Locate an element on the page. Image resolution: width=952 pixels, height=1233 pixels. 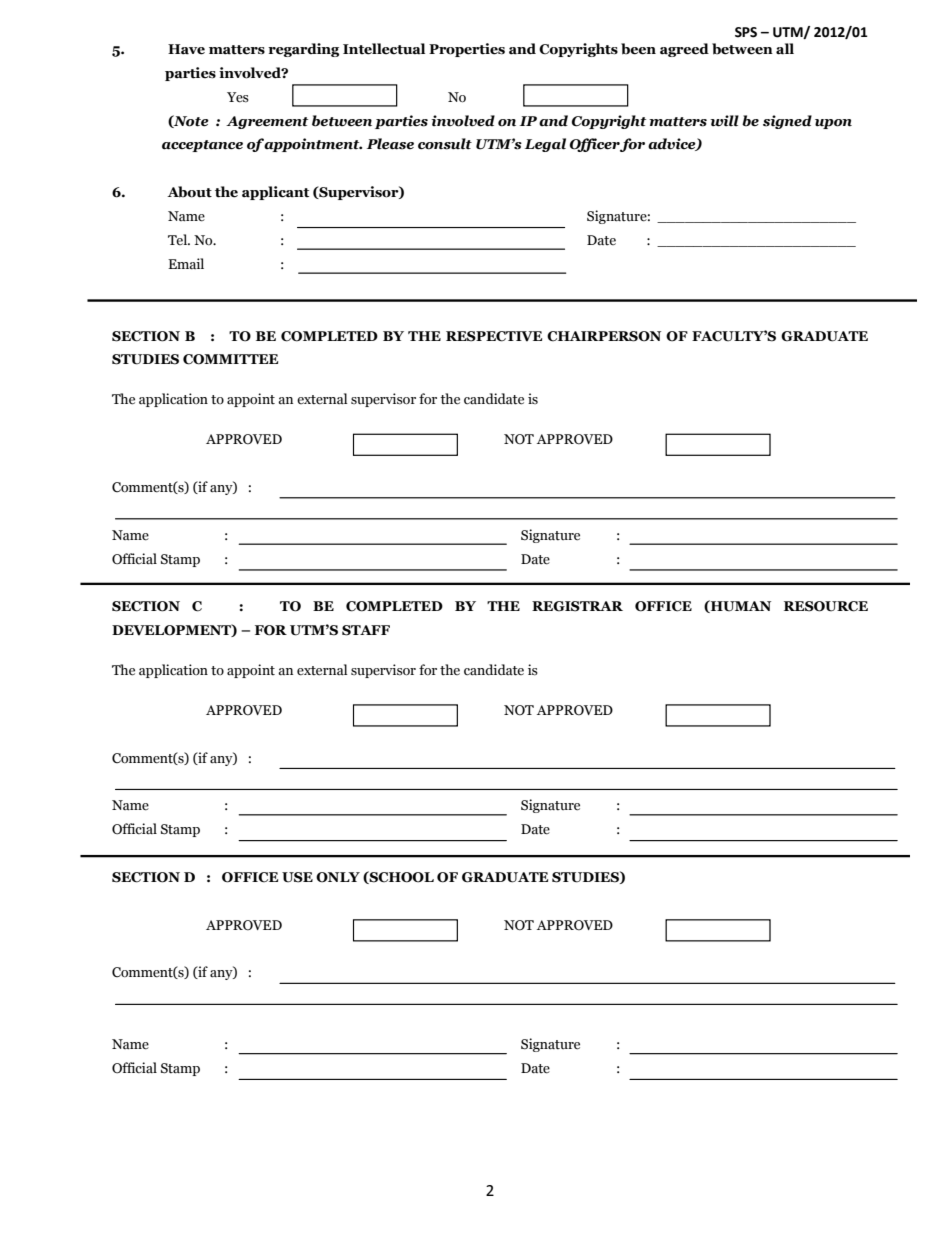
RESOURCE is located at coordinates (826, 606).
